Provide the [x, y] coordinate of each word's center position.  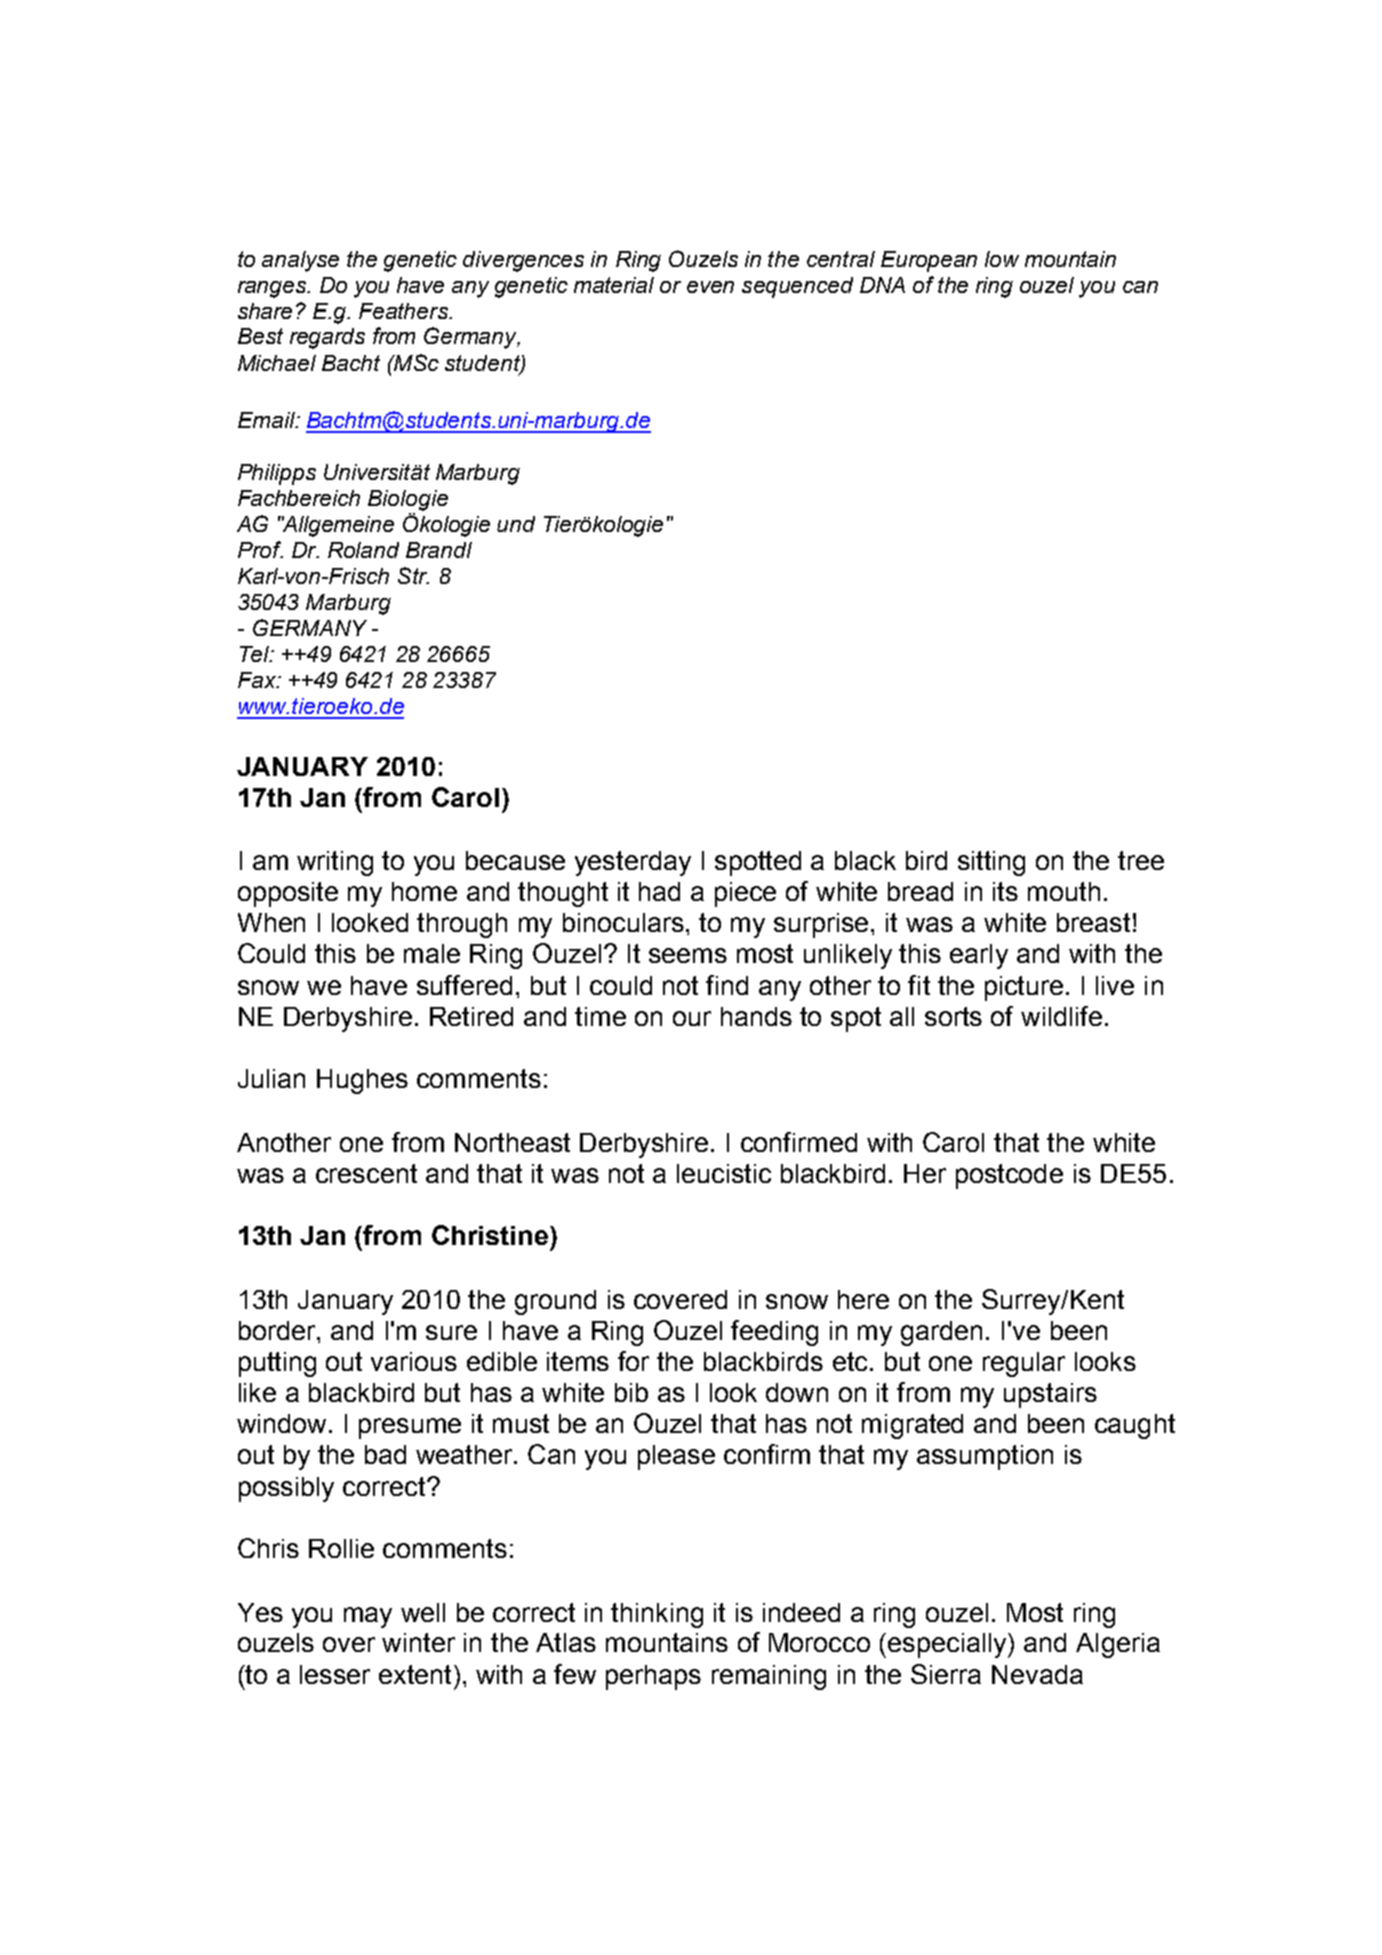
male [432, 953]
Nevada [1037, 1674]
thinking [657, 1615]
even [710, 287]
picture [1026, 988]
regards [327, 338]
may [368, 1617]
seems [688, 955]
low [1002, 259]
